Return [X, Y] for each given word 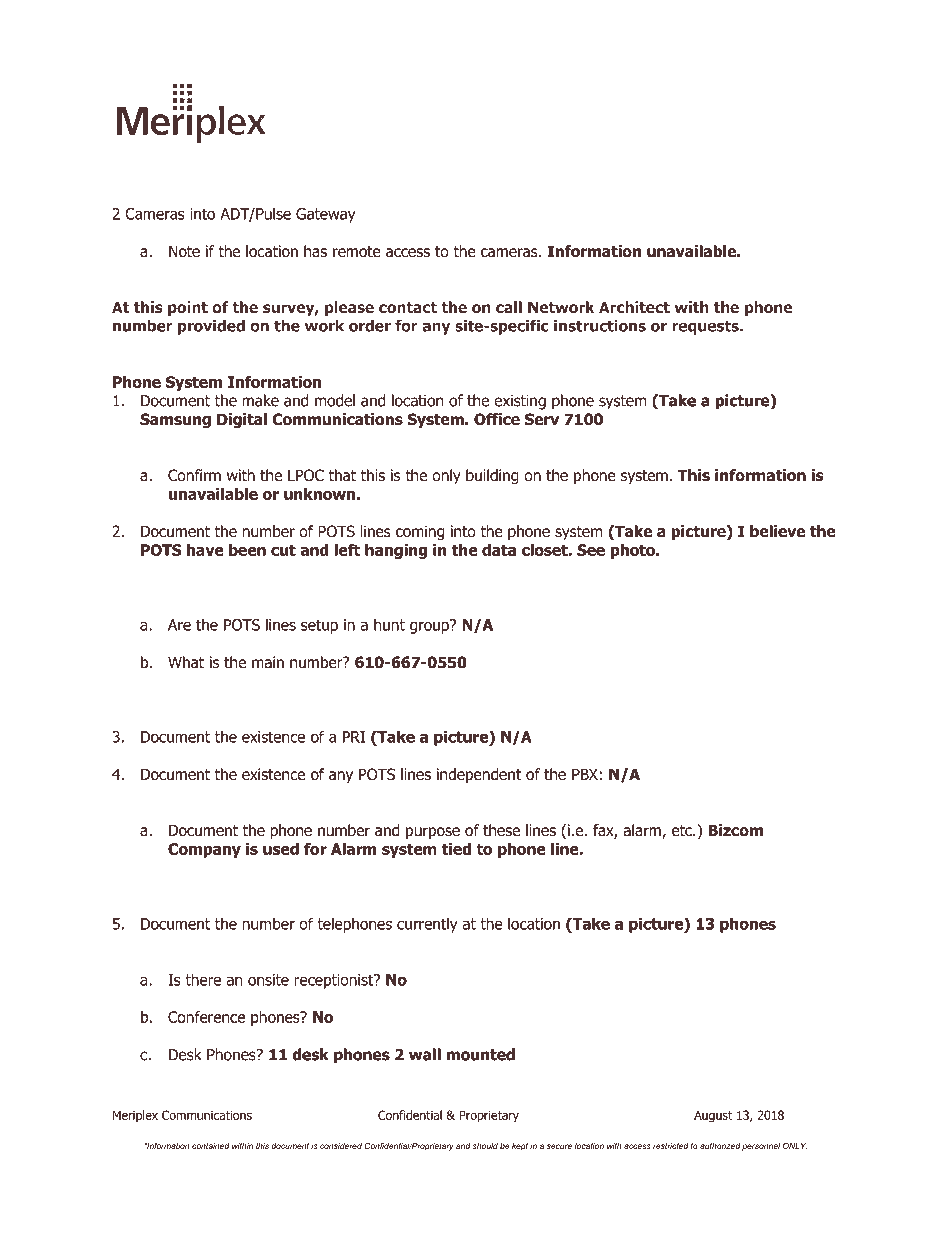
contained [211, 1146]
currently [427, 925]
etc [683, 830]
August [713, 1116]
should [485, 1146]
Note [184, 251]
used [281, 849]
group [430, 626]
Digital [242, 420]
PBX [585, 774]
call [509, 307]
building [492, 477]
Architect [634, 307]
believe [777, 531]
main [268, 662]
